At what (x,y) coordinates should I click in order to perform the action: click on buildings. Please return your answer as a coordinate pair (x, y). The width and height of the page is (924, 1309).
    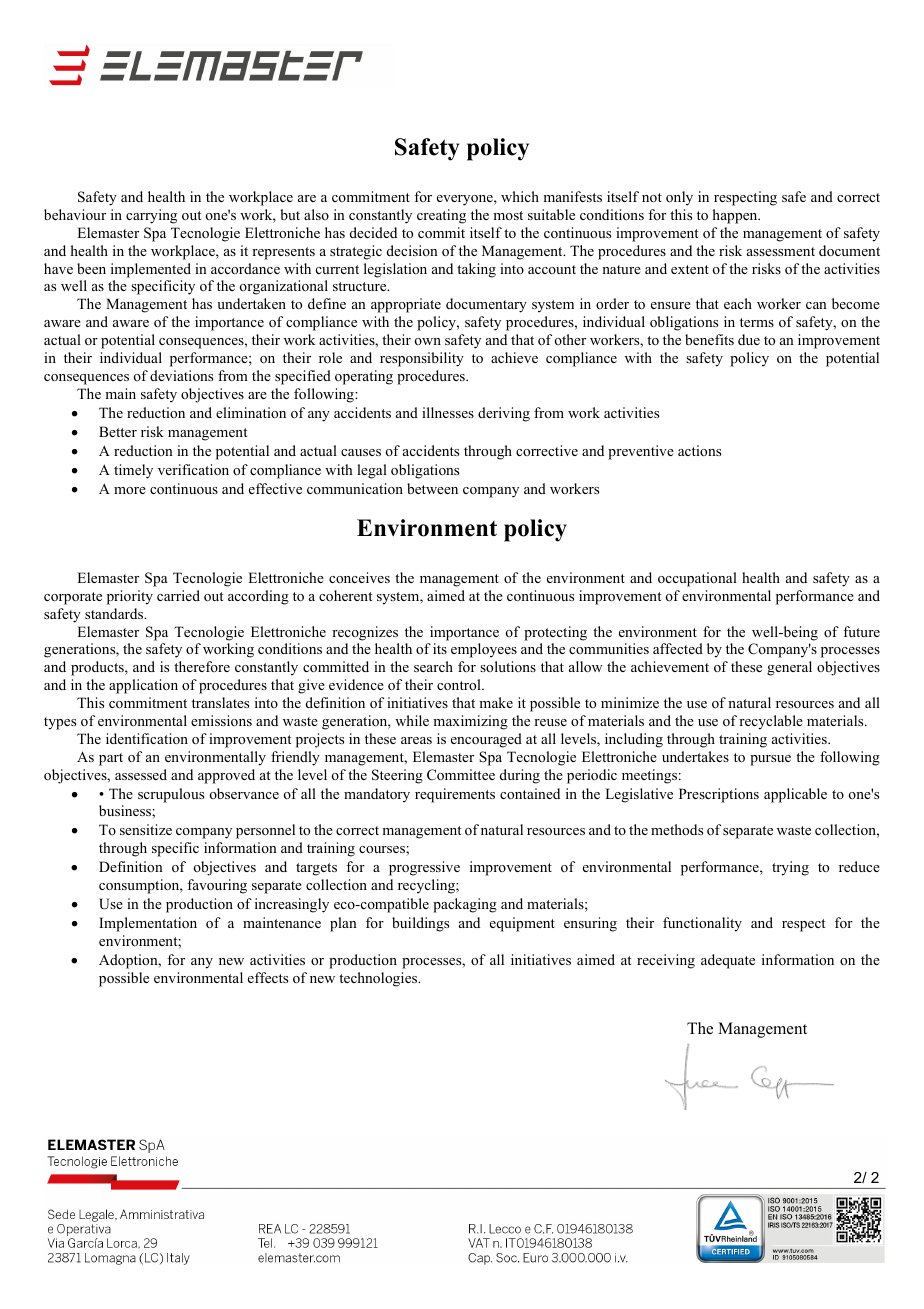
    Looking at the image, I should click on (420, 924).
